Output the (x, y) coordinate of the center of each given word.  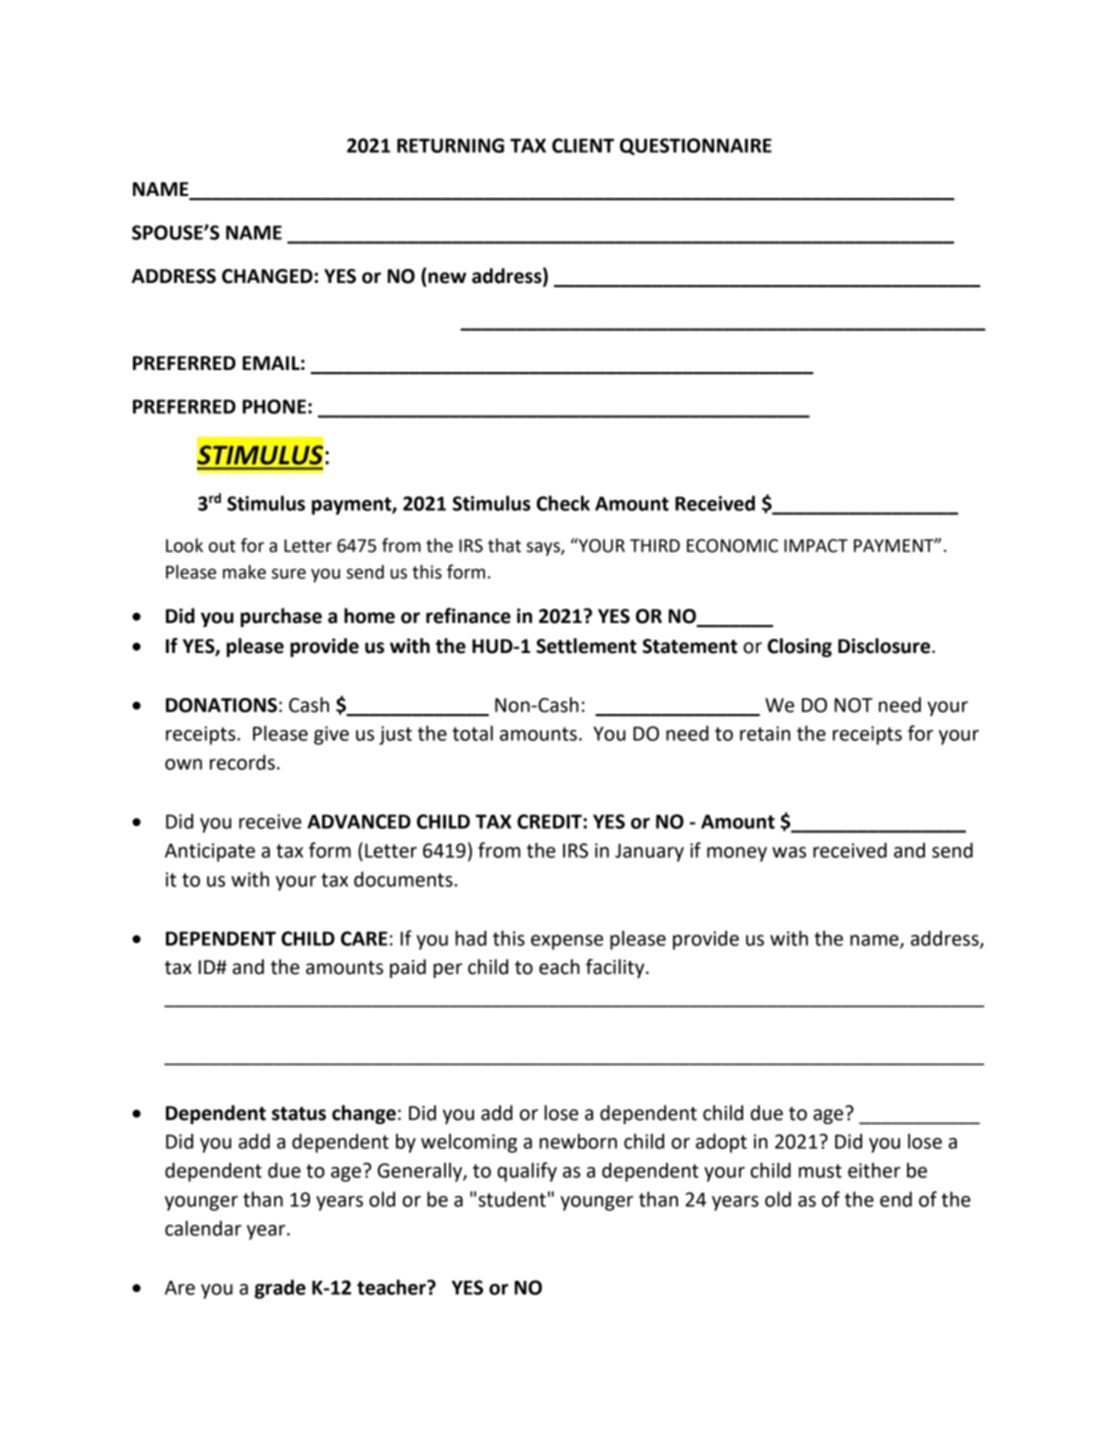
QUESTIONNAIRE (696, 146)
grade (280, 1289)
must (820, 1171)
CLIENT (583, 145)
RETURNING (450, 145)
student (512, 1199)
